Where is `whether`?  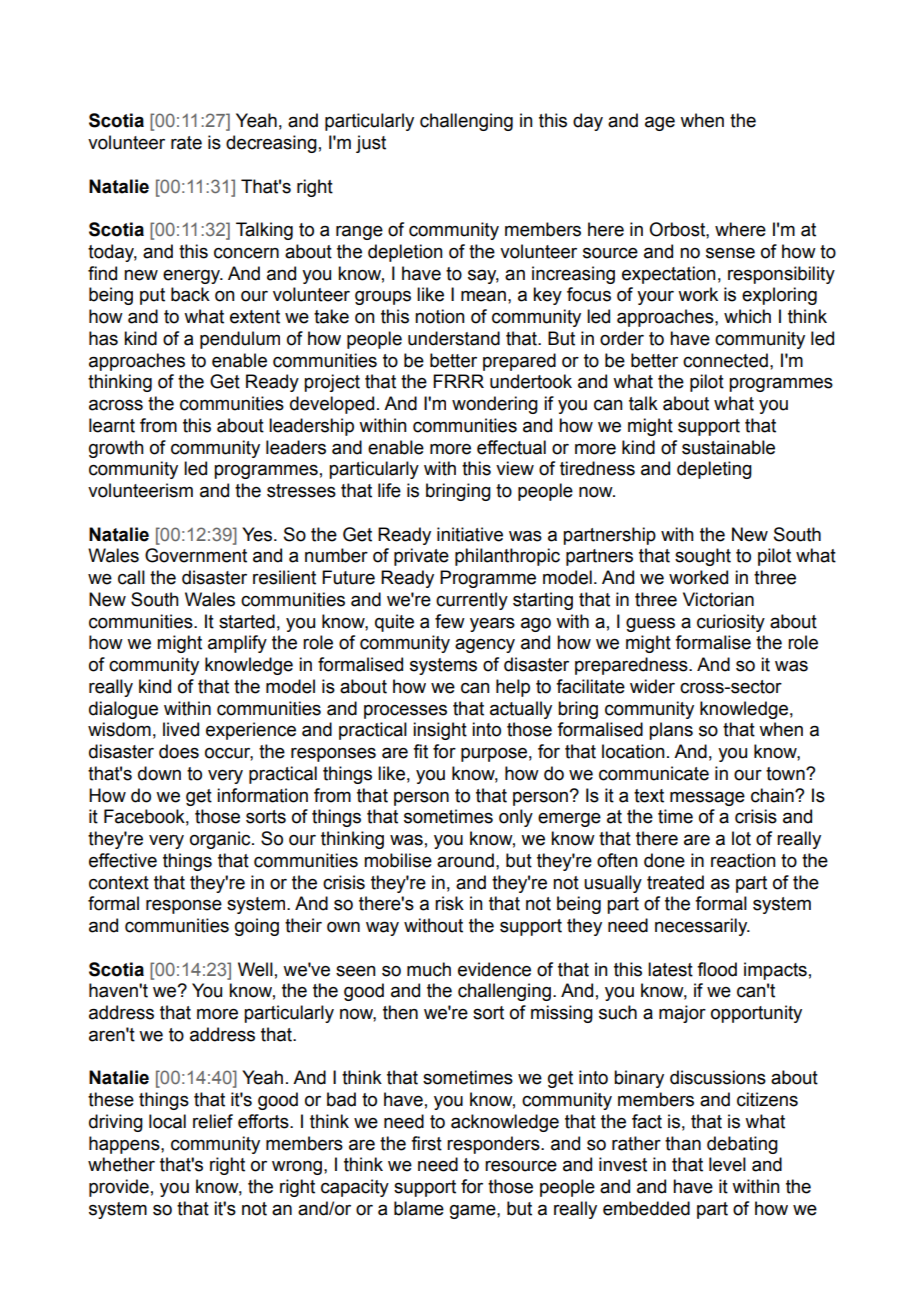 whether is located at coordinates (121, 1164).
